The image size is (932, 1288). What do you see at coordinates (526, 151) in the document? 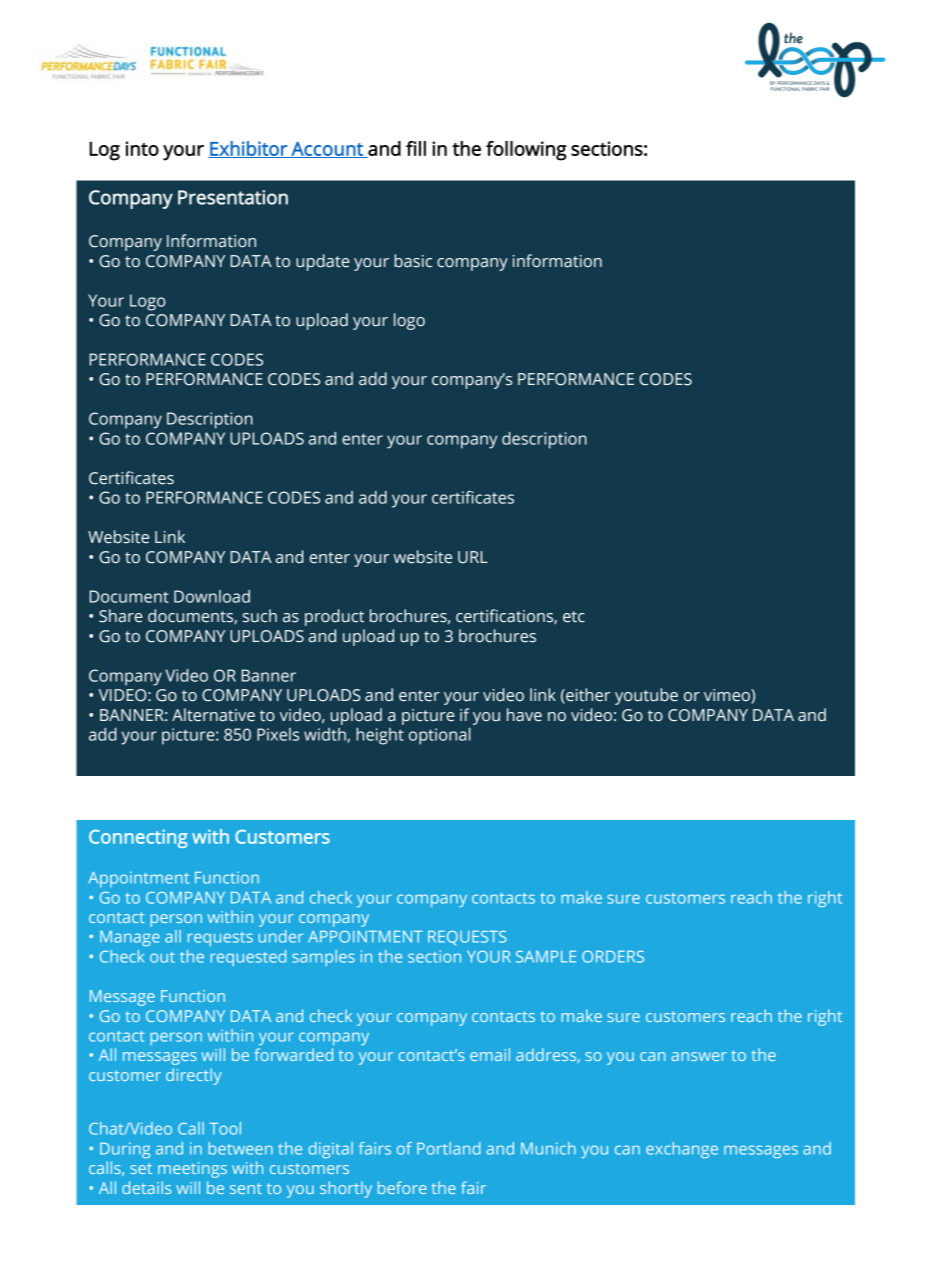
I see `following` at bounding box center [526, 151].
